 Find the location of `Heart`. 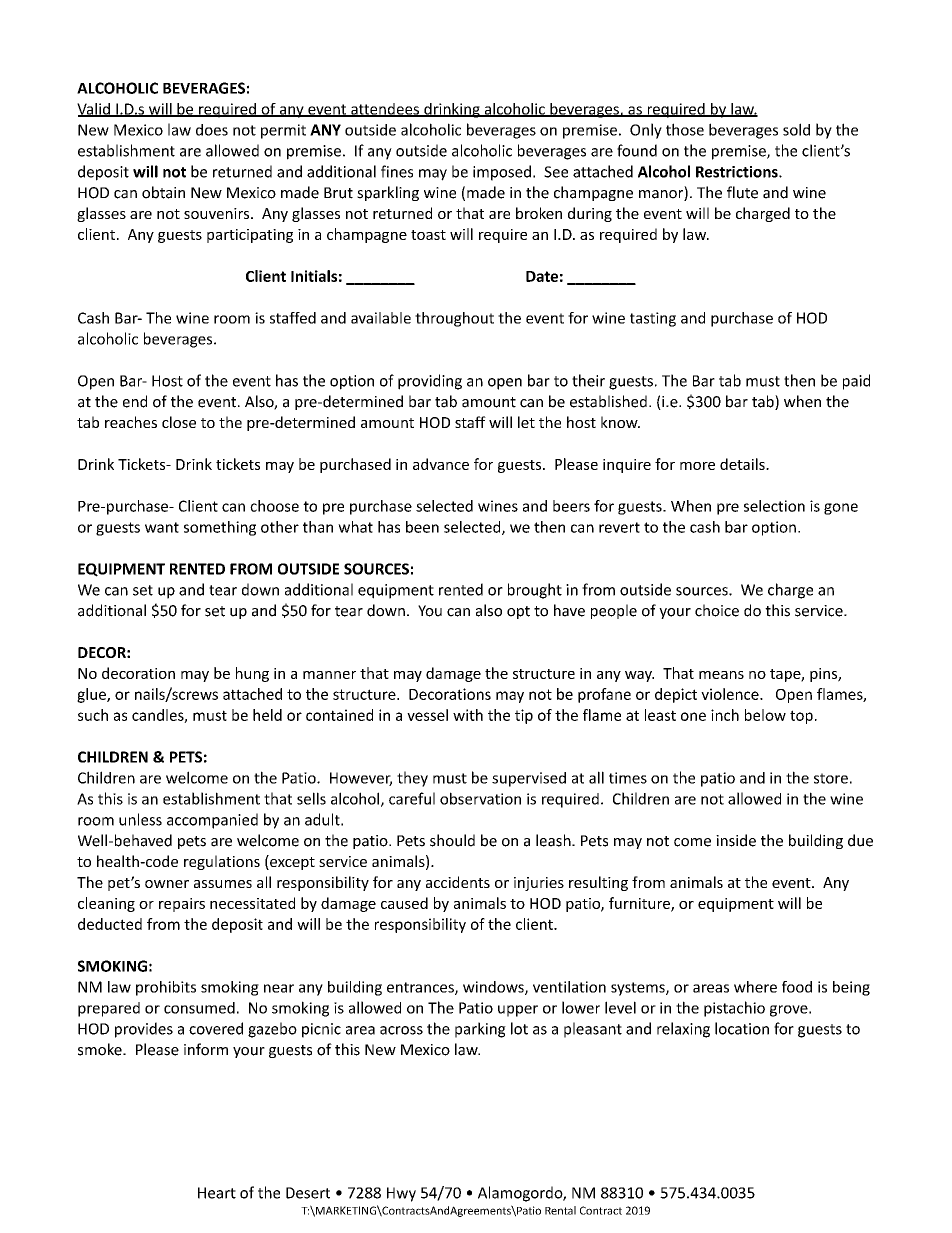

Heart is located at coordinates (217, 1193).
